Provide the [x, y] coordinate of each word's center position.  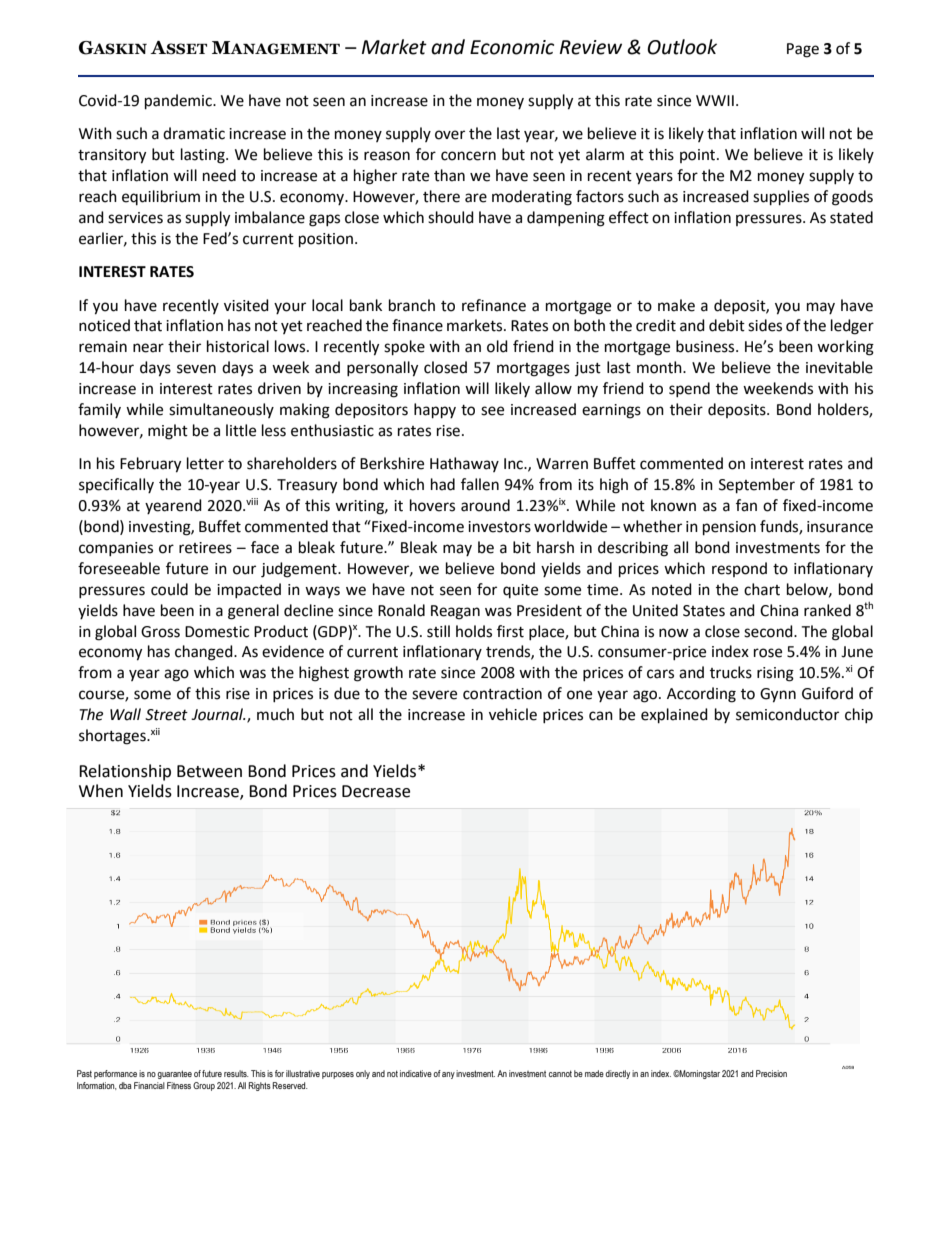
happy [435, 411]
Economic [512, 47]
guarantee [174, 1074]
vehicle [513, 714]
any [448, 1075]
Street [166, 715]
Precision [771, 1073]
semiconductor [787, 714]
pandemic [179, 102]
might [168, 432]
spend [689, 389]
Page [803, 50]
